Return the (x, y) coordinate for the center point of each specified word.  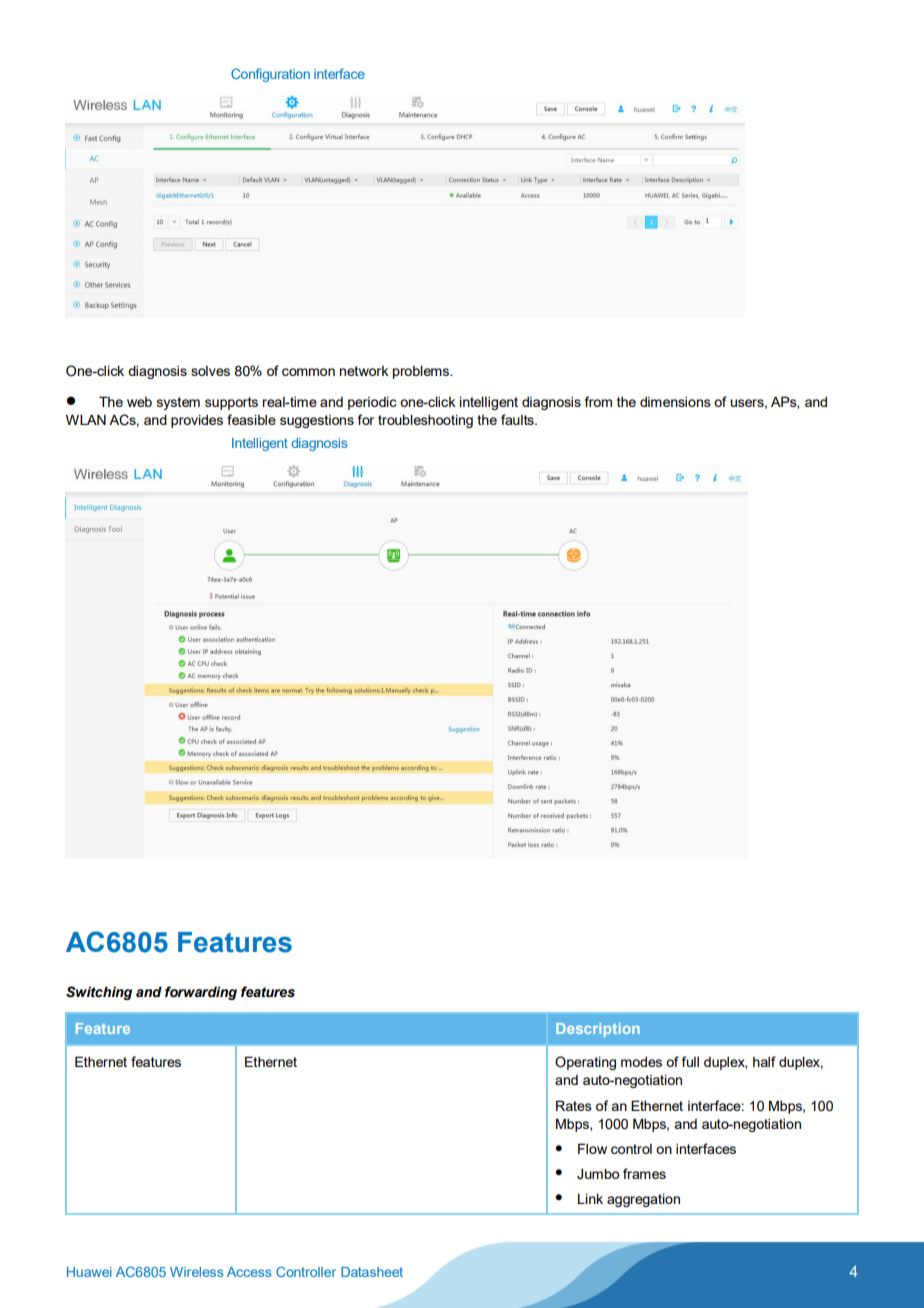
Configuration (270, 75)
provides (197, 421)
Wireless (197, 1272)
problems (422, 372)
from (598, 401)
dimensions (675, 402)
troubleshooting (425, 421)
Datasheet (372, 1272)
